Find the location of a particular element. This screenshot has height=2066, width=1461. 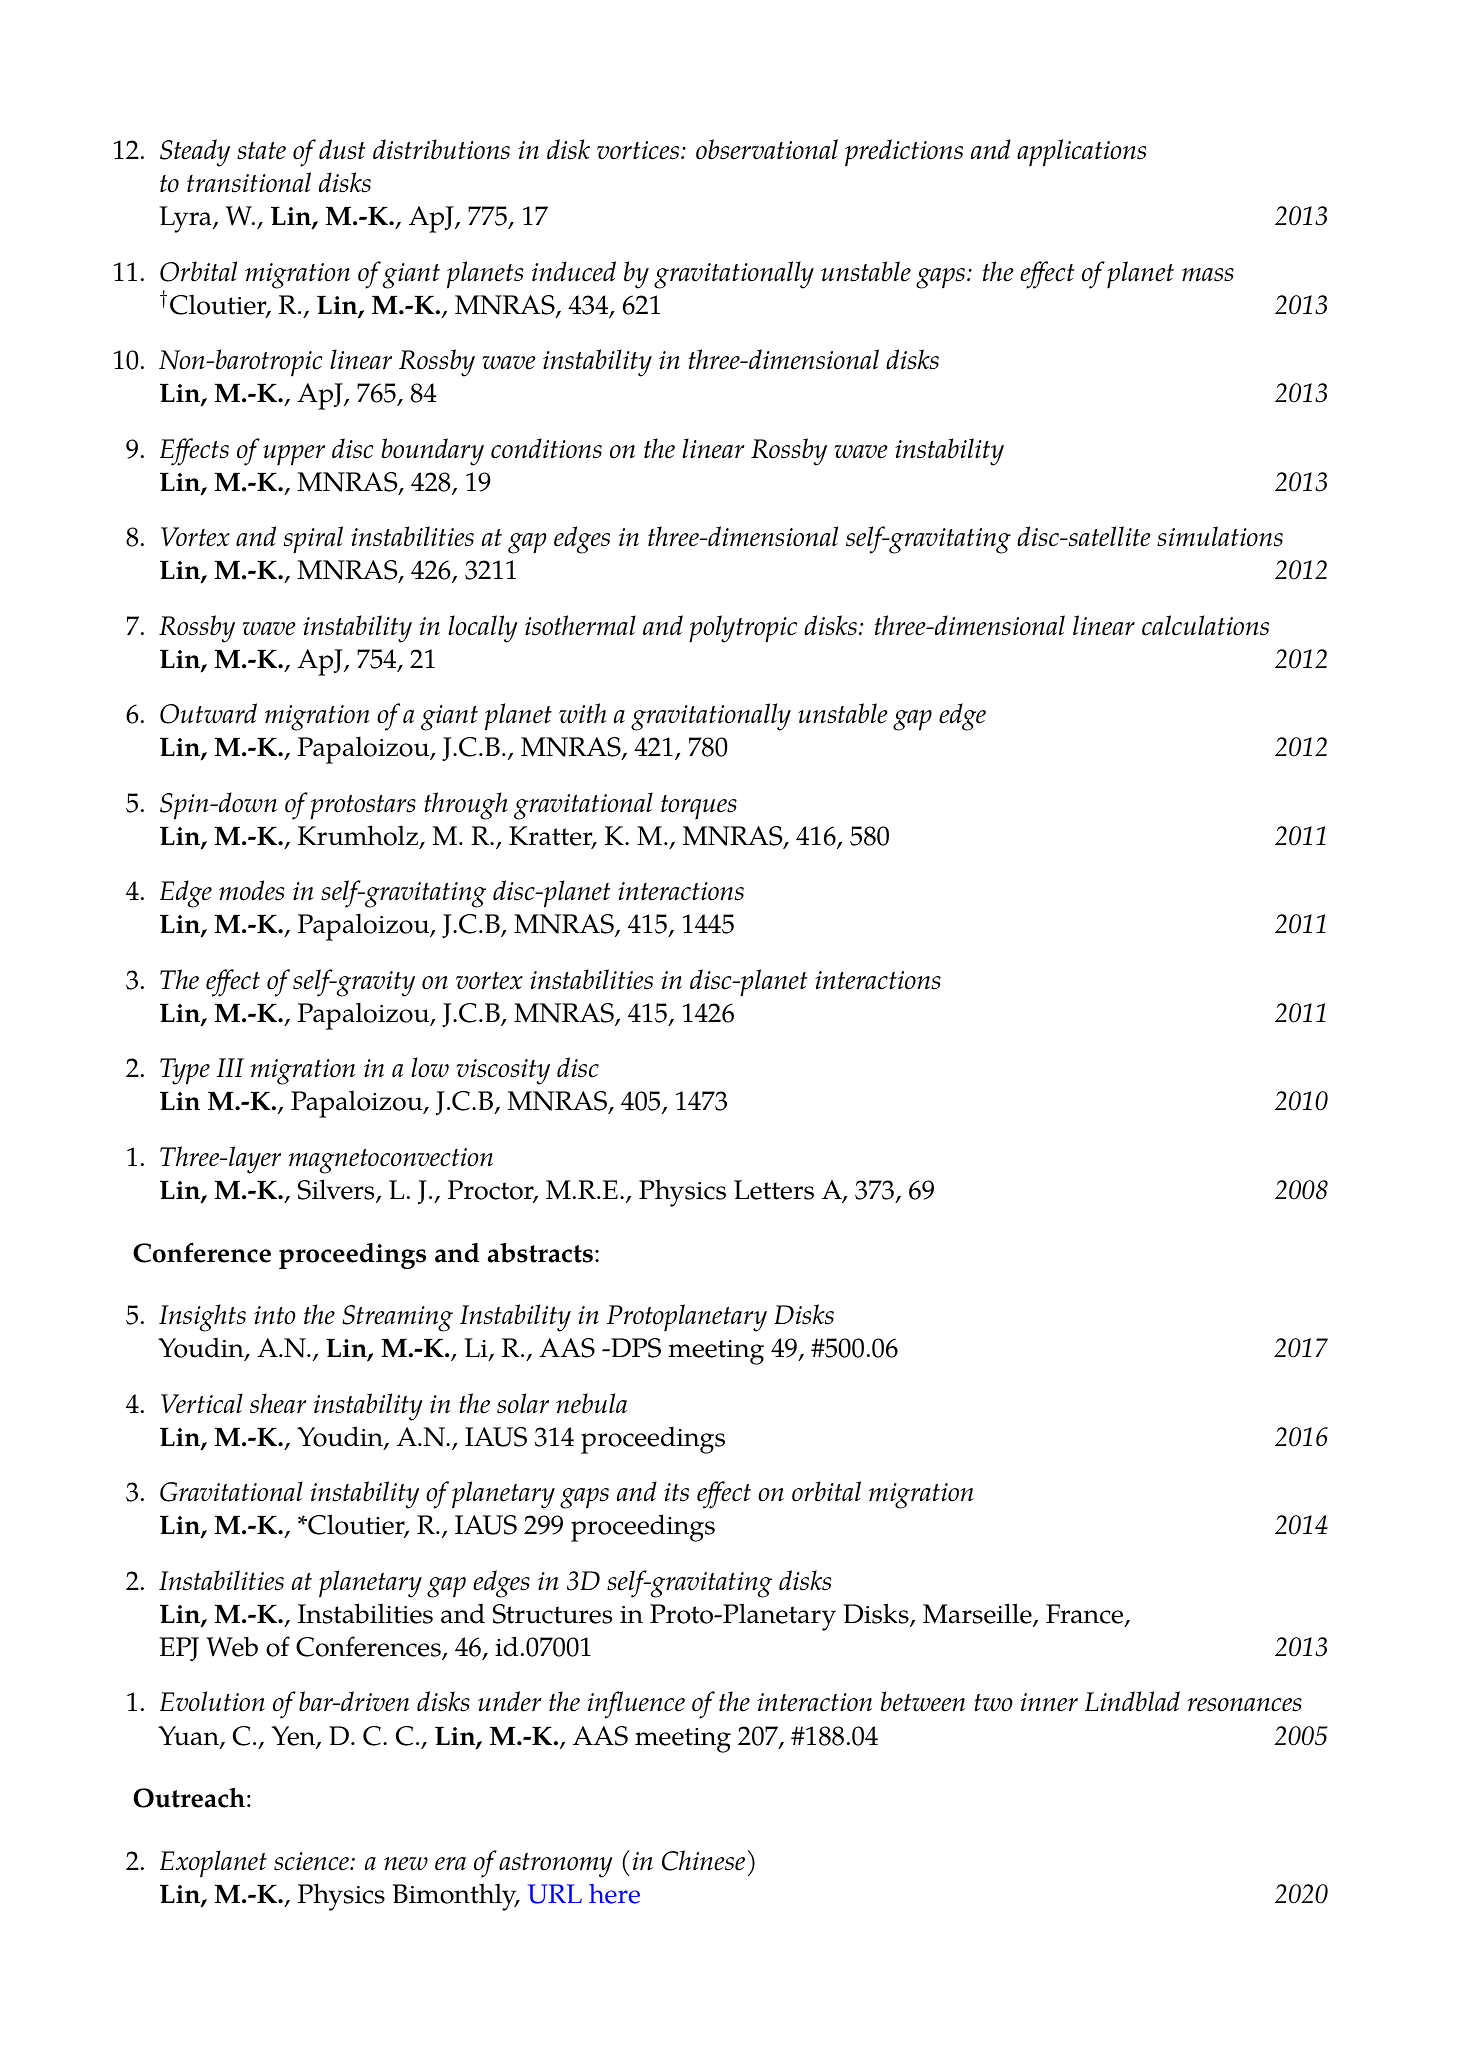

calculations is located at coordinates (1205, 625).
